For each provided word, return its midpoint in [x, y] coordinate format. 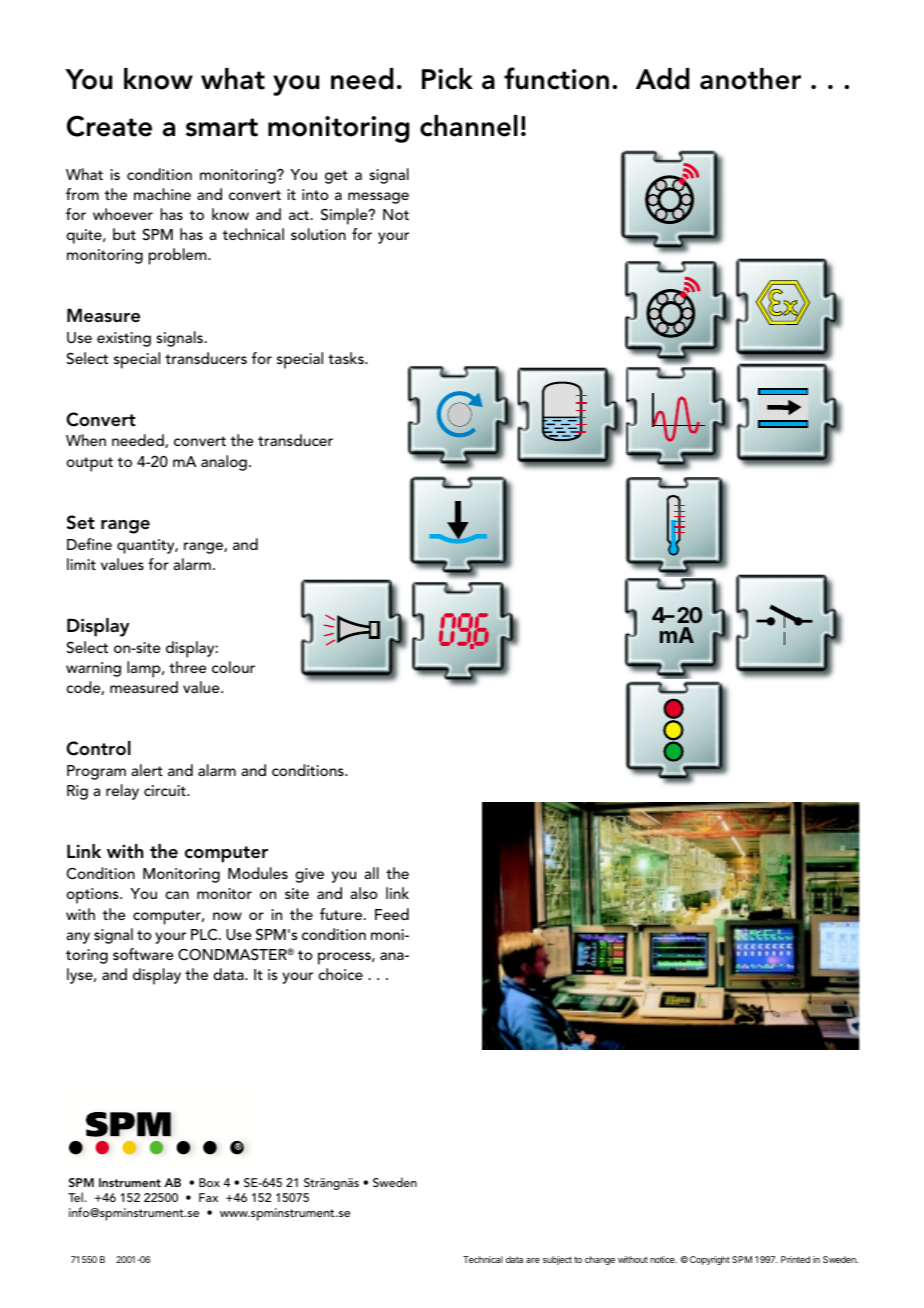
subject [557, 1260]
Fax [208, 1197]
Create [109, 126]
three [188, 667]
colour [233, 667]
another [750, 79]
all [372, 873]
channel [469, 126]
